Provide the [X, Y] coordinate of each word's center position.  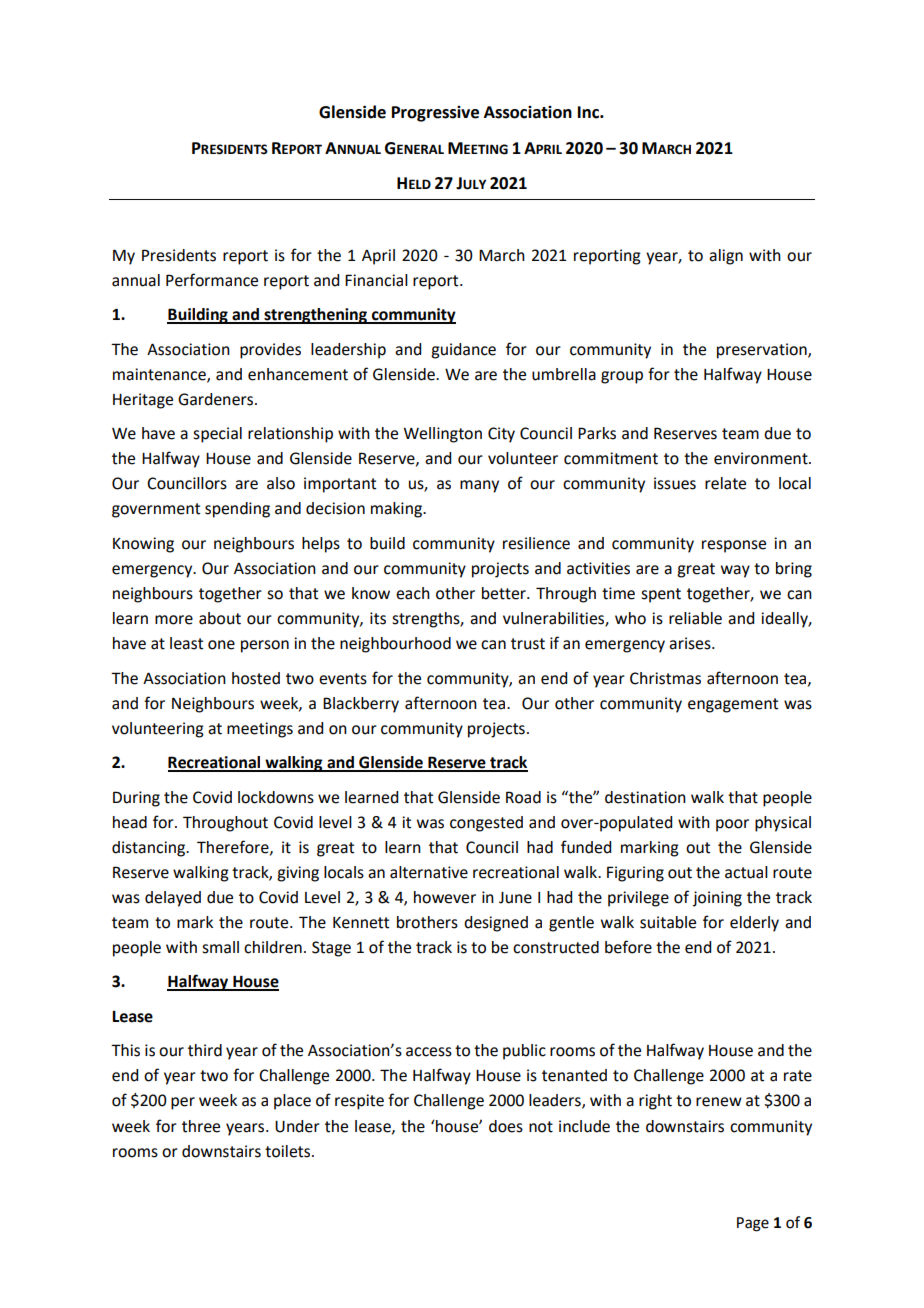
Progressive [435, 114]
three [201, 1126]
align [726, 257]
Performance [212, 280]
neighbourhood [395, 645]
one [221, 645]
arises [691, 643]
